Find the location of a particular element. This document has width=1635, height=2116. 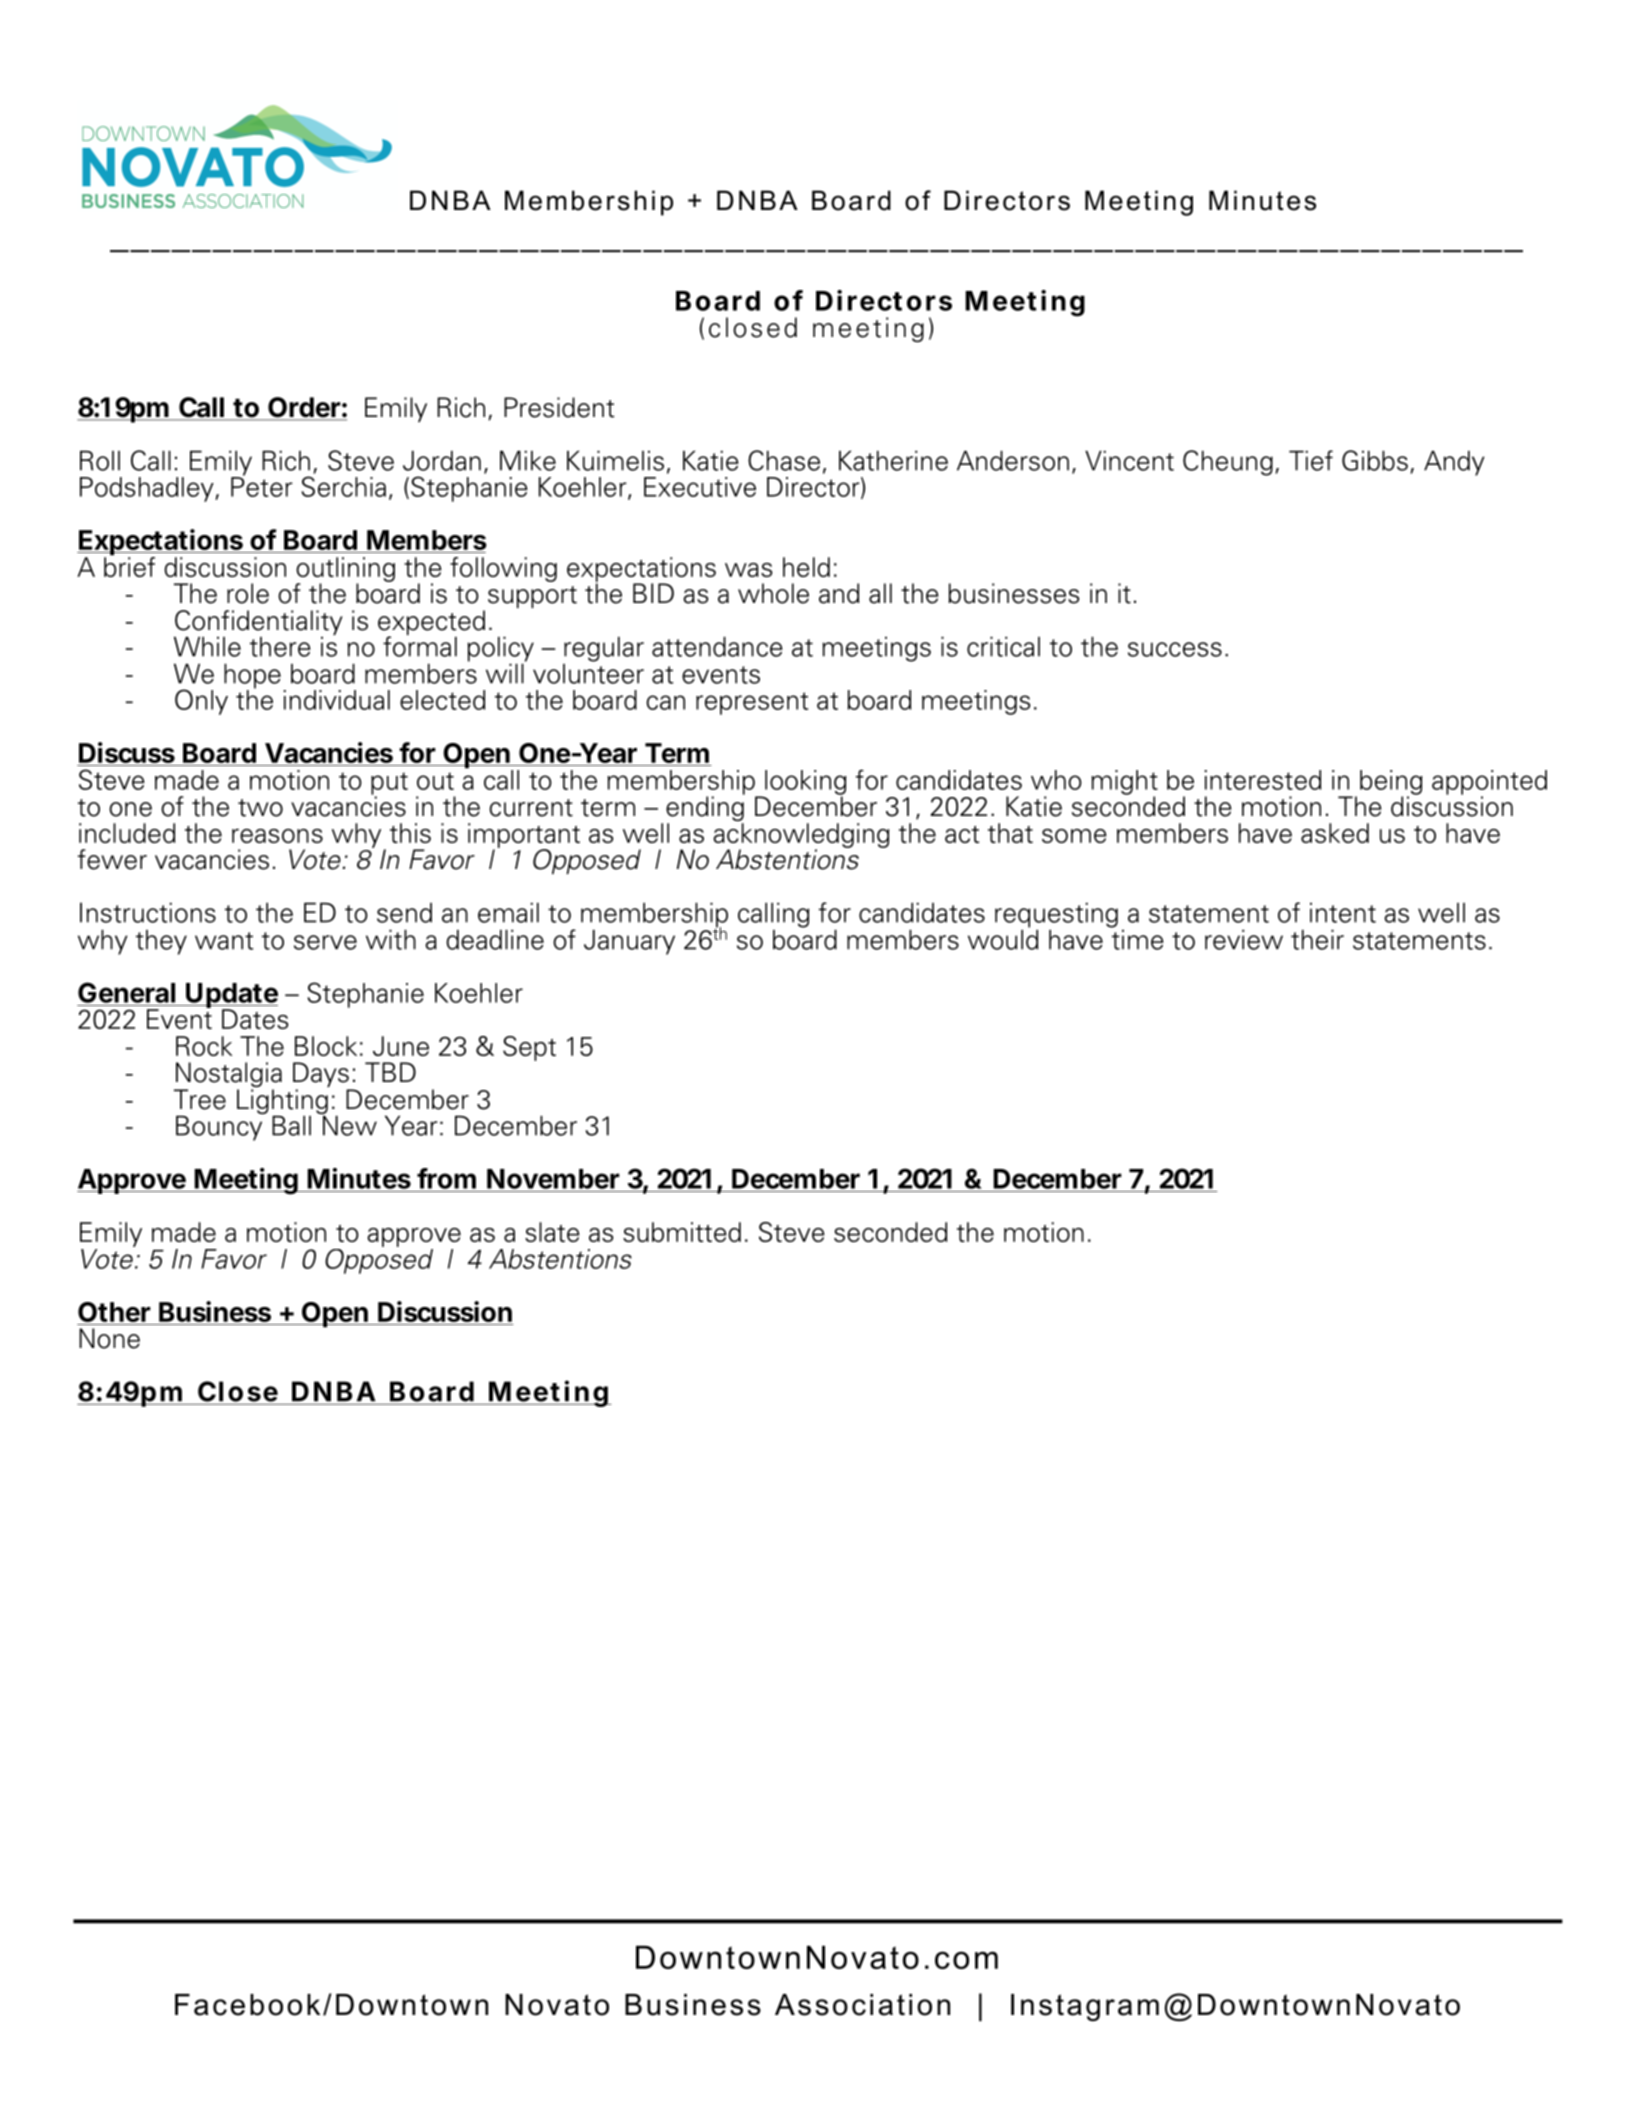

their is located at coordinates (1317, 939).
